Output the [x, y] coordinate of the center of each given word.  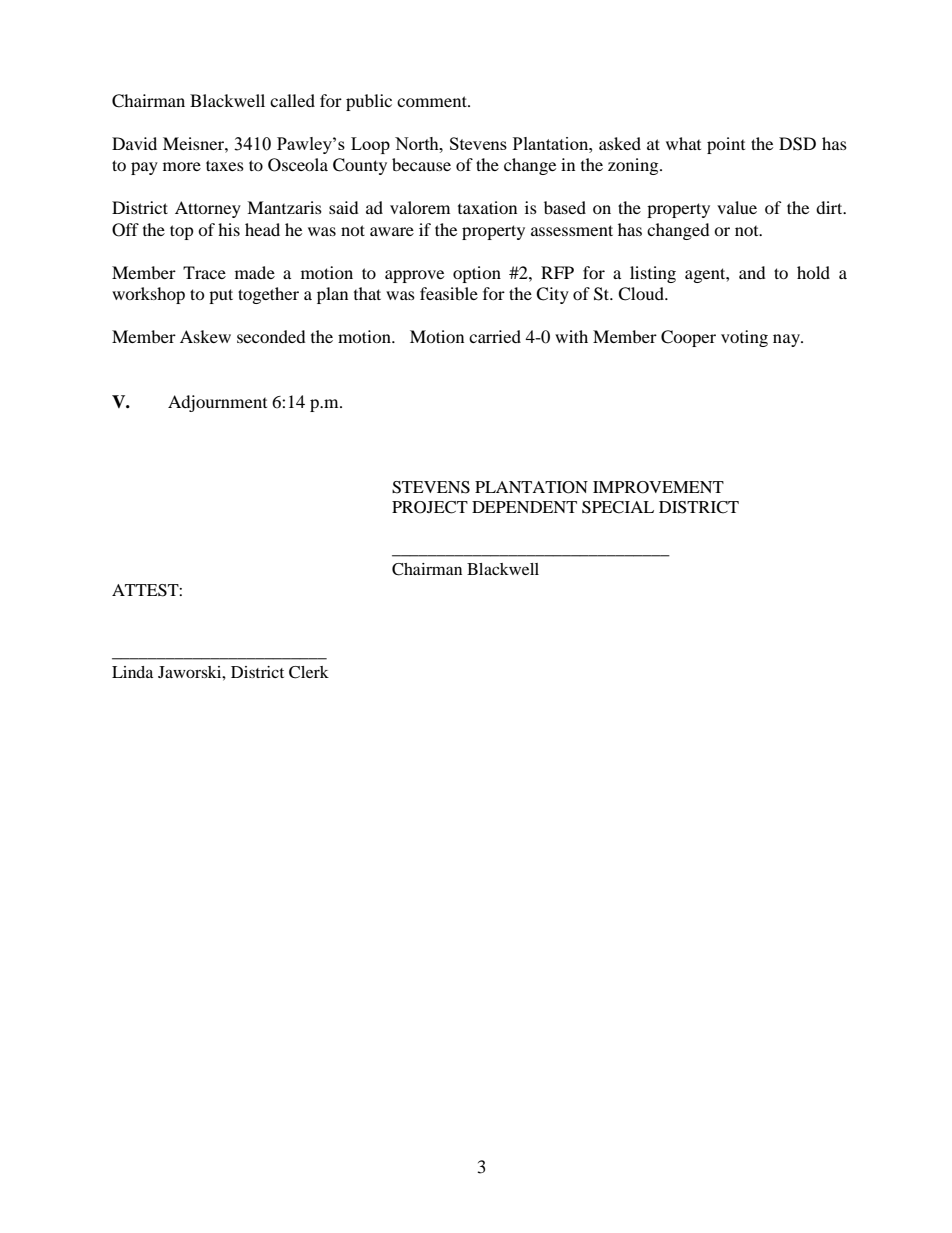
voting [744, 338]
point [726, 145]
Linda [132, 672]
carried [495, 336]
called [292, 100]
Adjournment [217, 403]
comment [433, 101]
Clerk [309, 672]
